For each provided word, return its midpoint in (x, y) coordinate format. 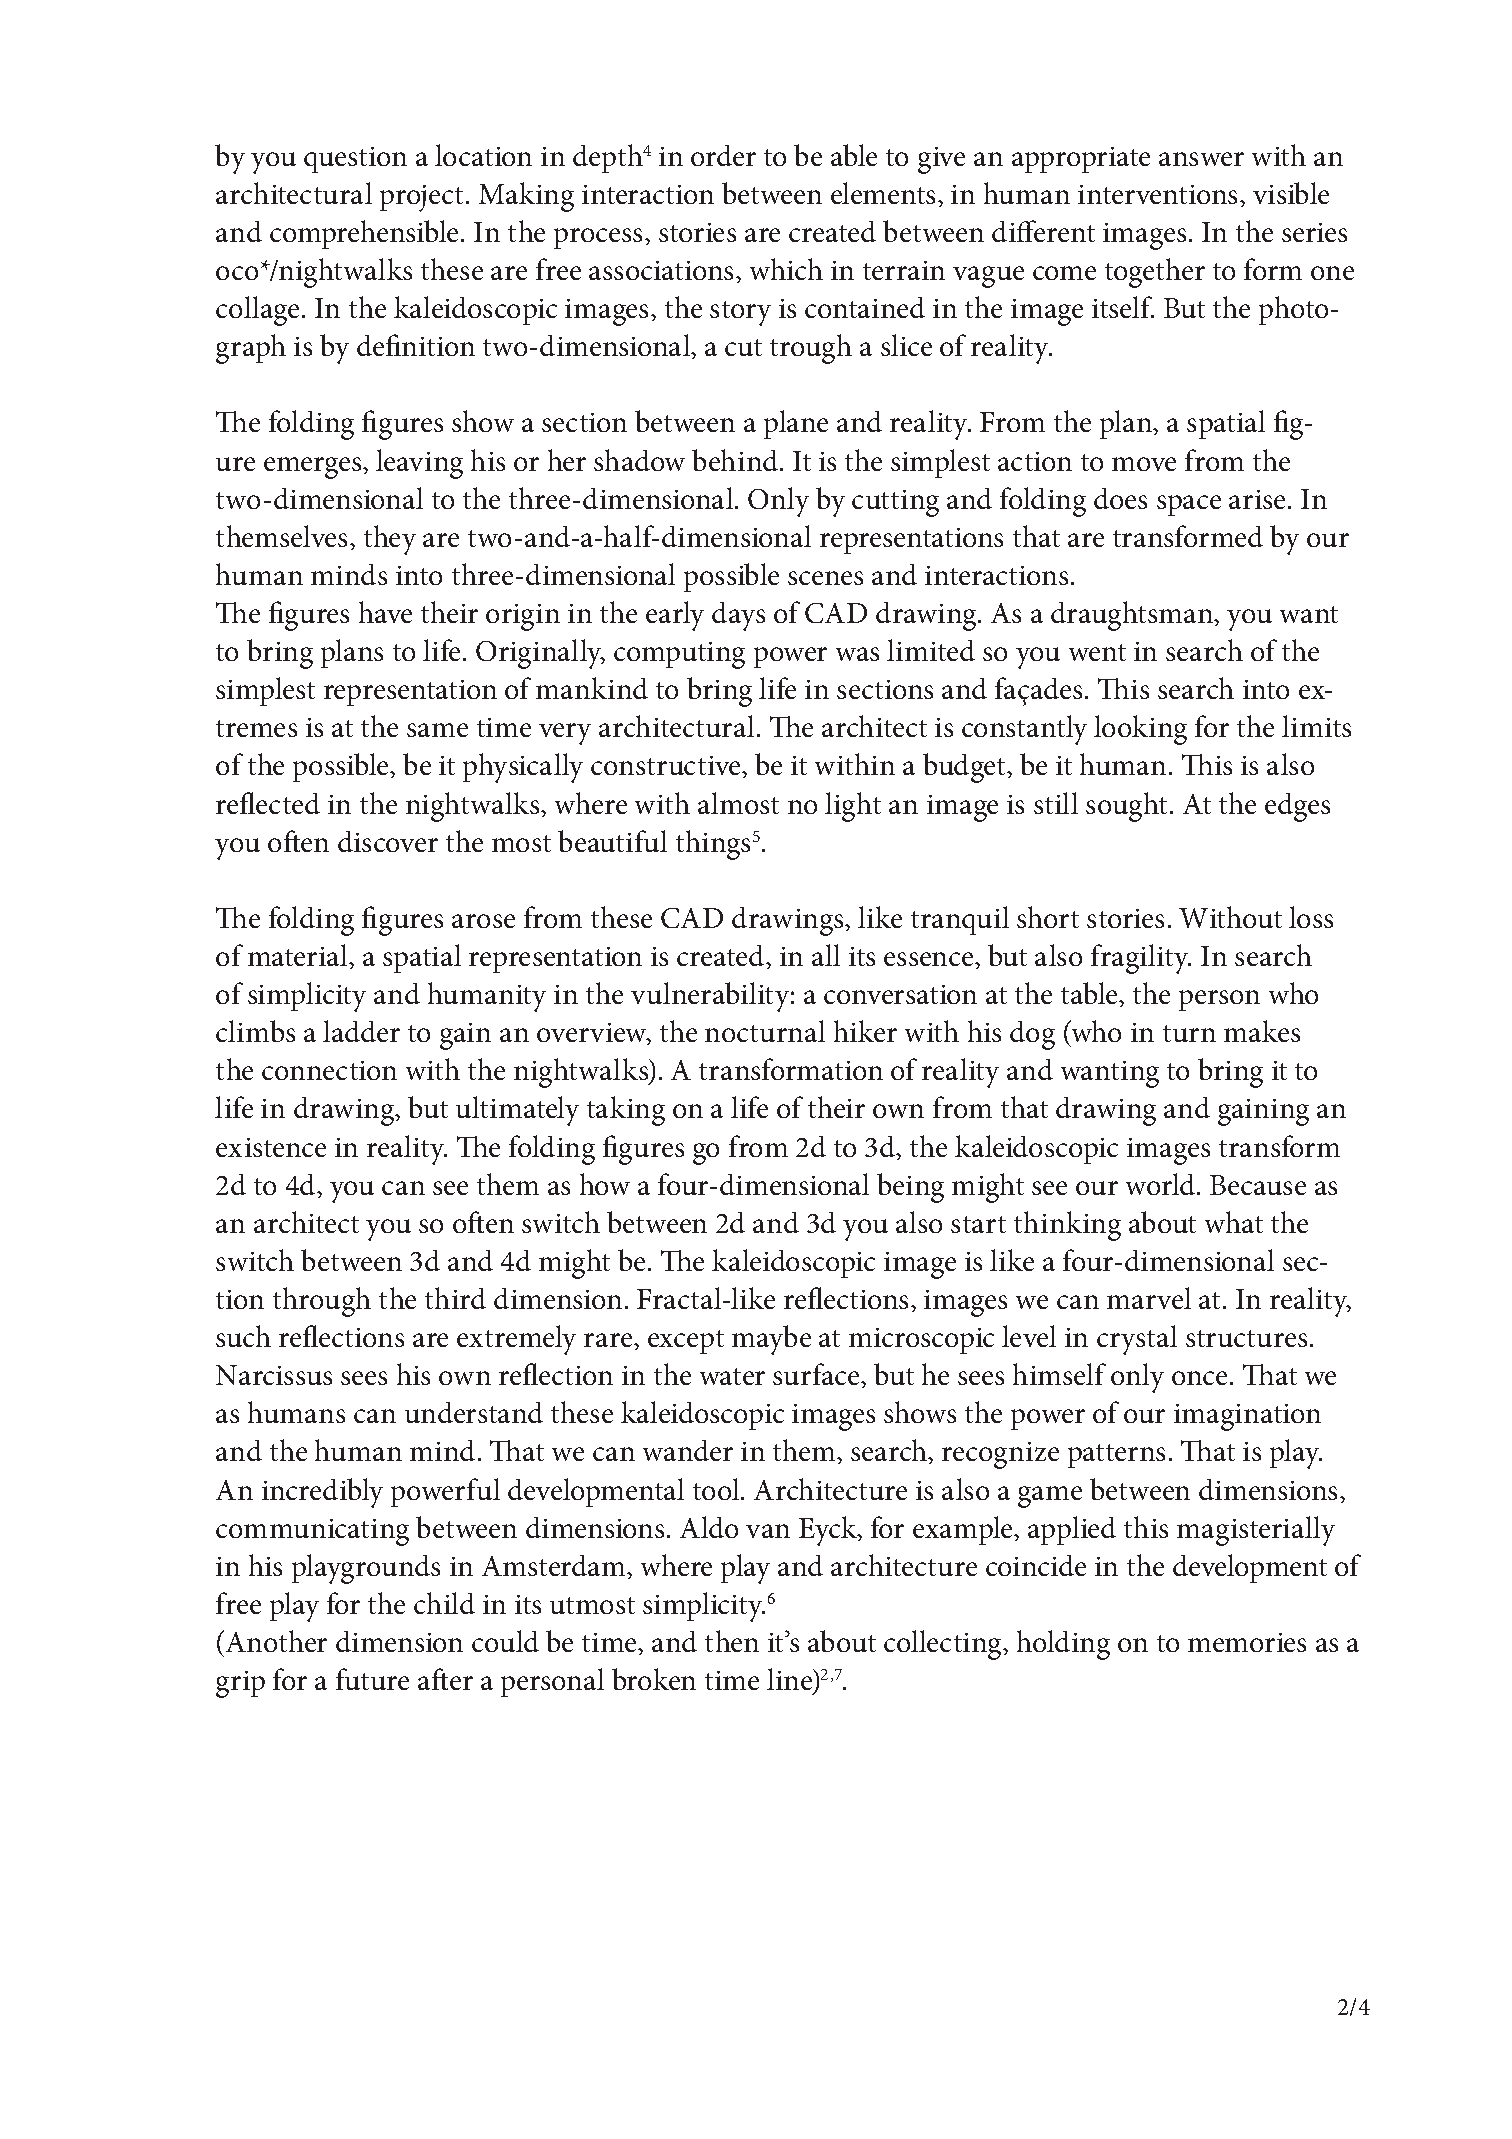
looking (1140, 730)
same (437, 730)
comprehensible (366, 234)
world (1162, 1184)
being (910, 1188)
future (372, 1679)
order (723, 155)
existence (271, 1147)
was (857, 654)
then (732, 1641)
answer (1201, 159)
